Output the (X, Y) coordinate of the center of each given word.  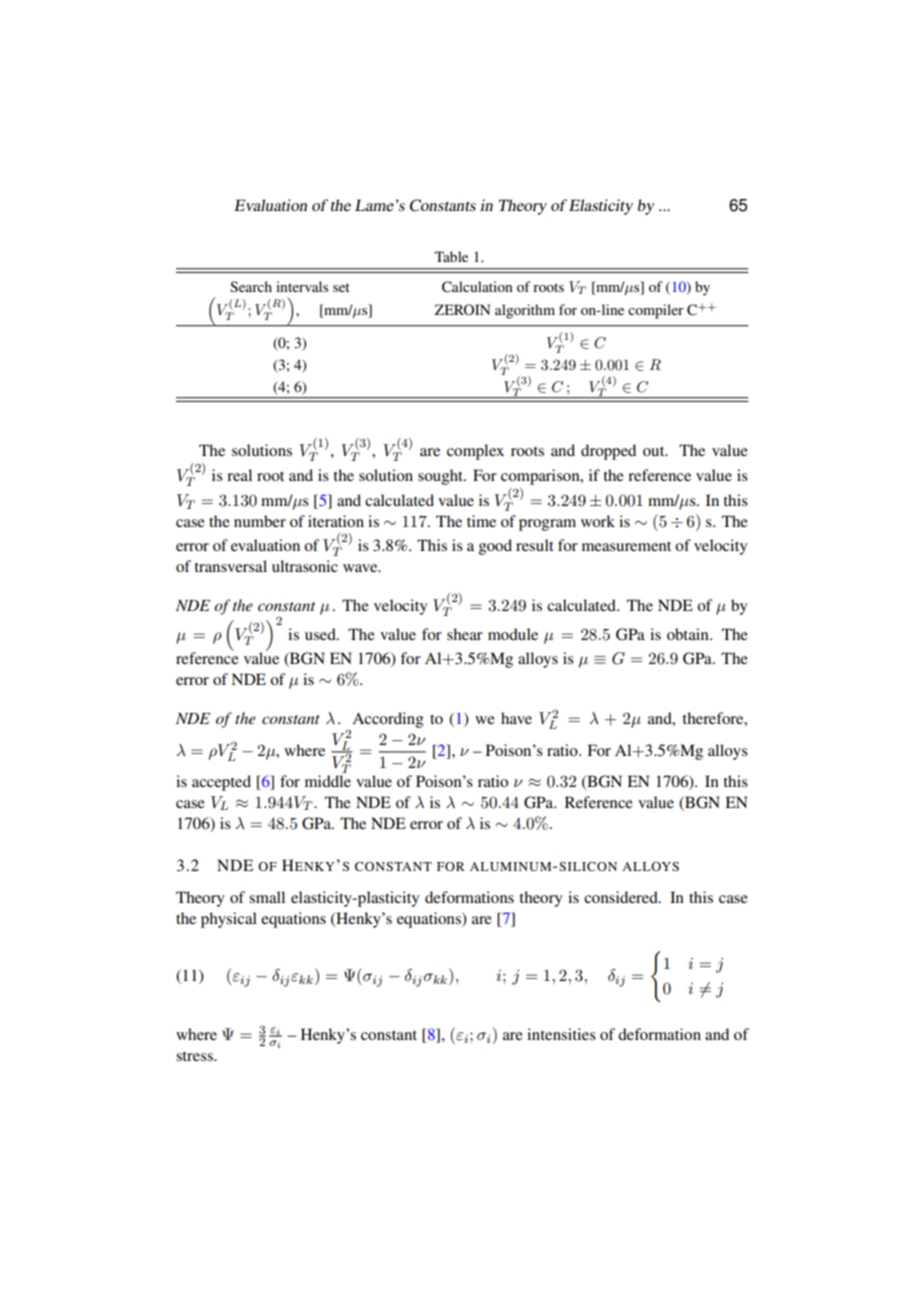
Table (451, 256)
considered (622, 897)
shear (465, 634)
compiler (656, 311)
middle (328, 781)
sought (441, 477)
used (321, 634)
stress (195, 1056)
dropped (608, 452)
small (267, 897)
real (239, 475)
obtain (689, 634)
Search (251, 286)
